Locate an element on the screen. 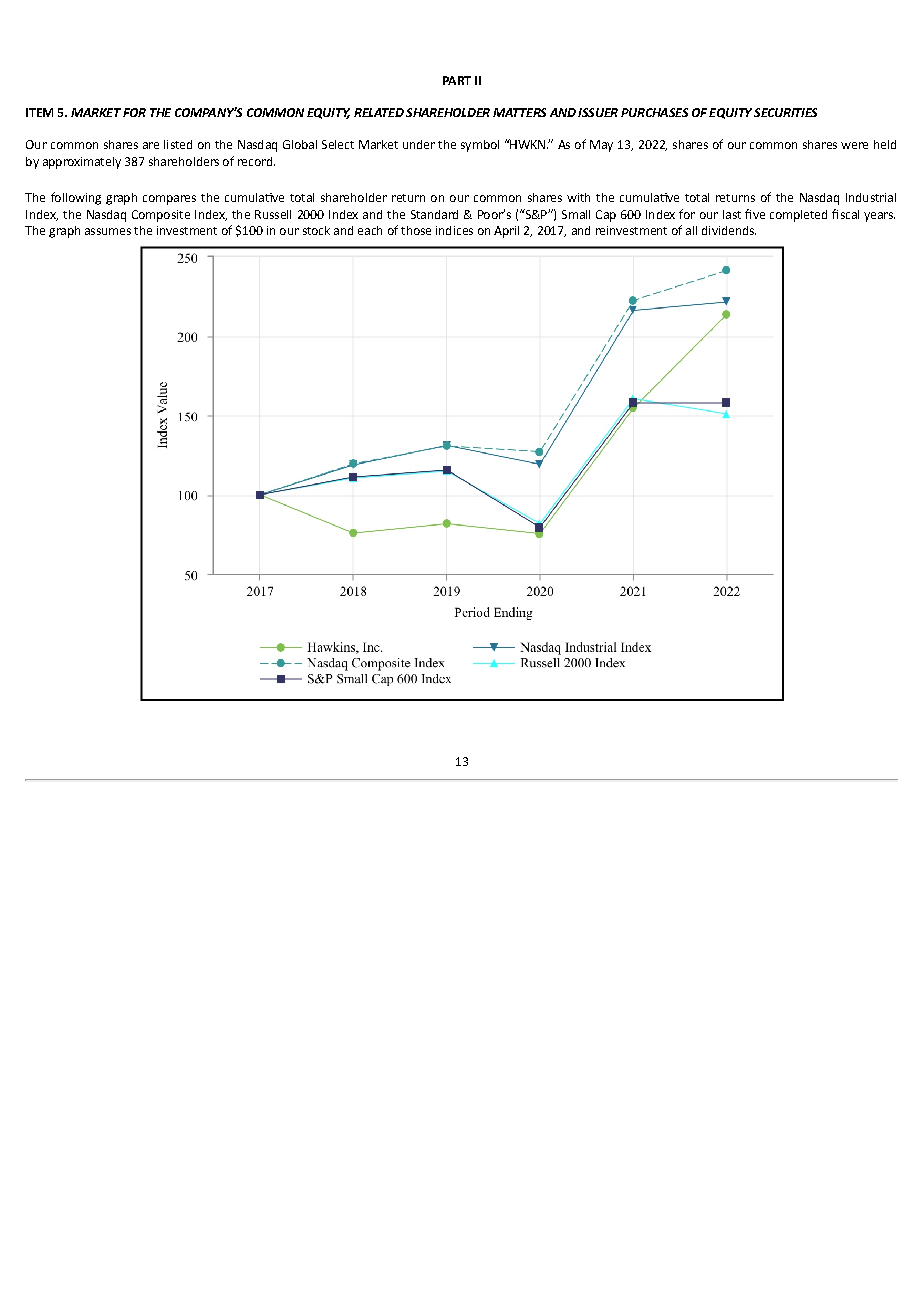 The height and width of the screenshot is (1308, 924). indices is located at coordinates (454, 230).
